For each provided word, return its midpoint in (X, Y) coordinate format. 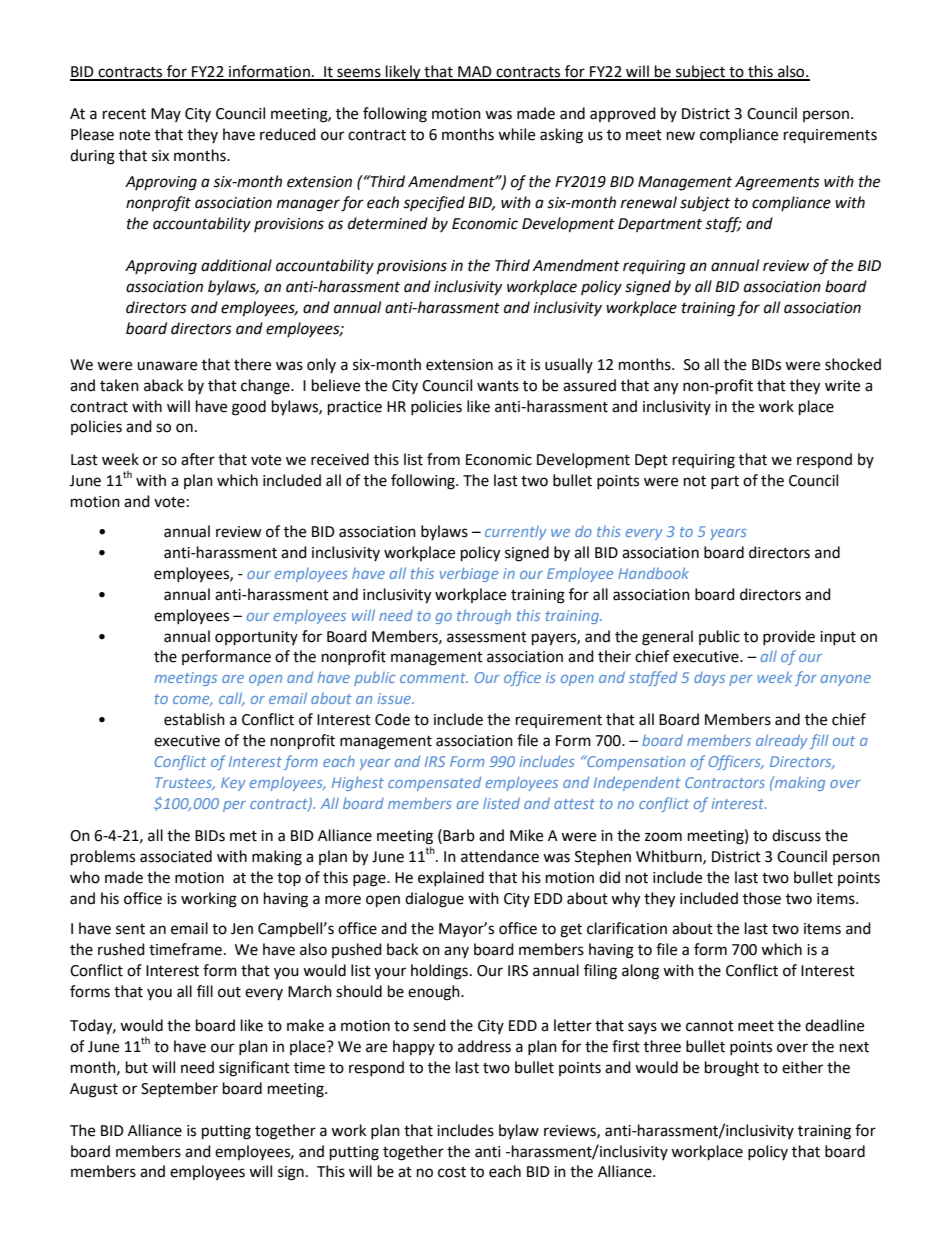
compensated (434, 783)
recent (124, 114)
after (198, 459)
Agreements (777, 183)
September (179, 1090)
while (516, 134)
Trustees (185, 783)
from (443, 459)
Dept (651, 461)
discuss (796, 835)
